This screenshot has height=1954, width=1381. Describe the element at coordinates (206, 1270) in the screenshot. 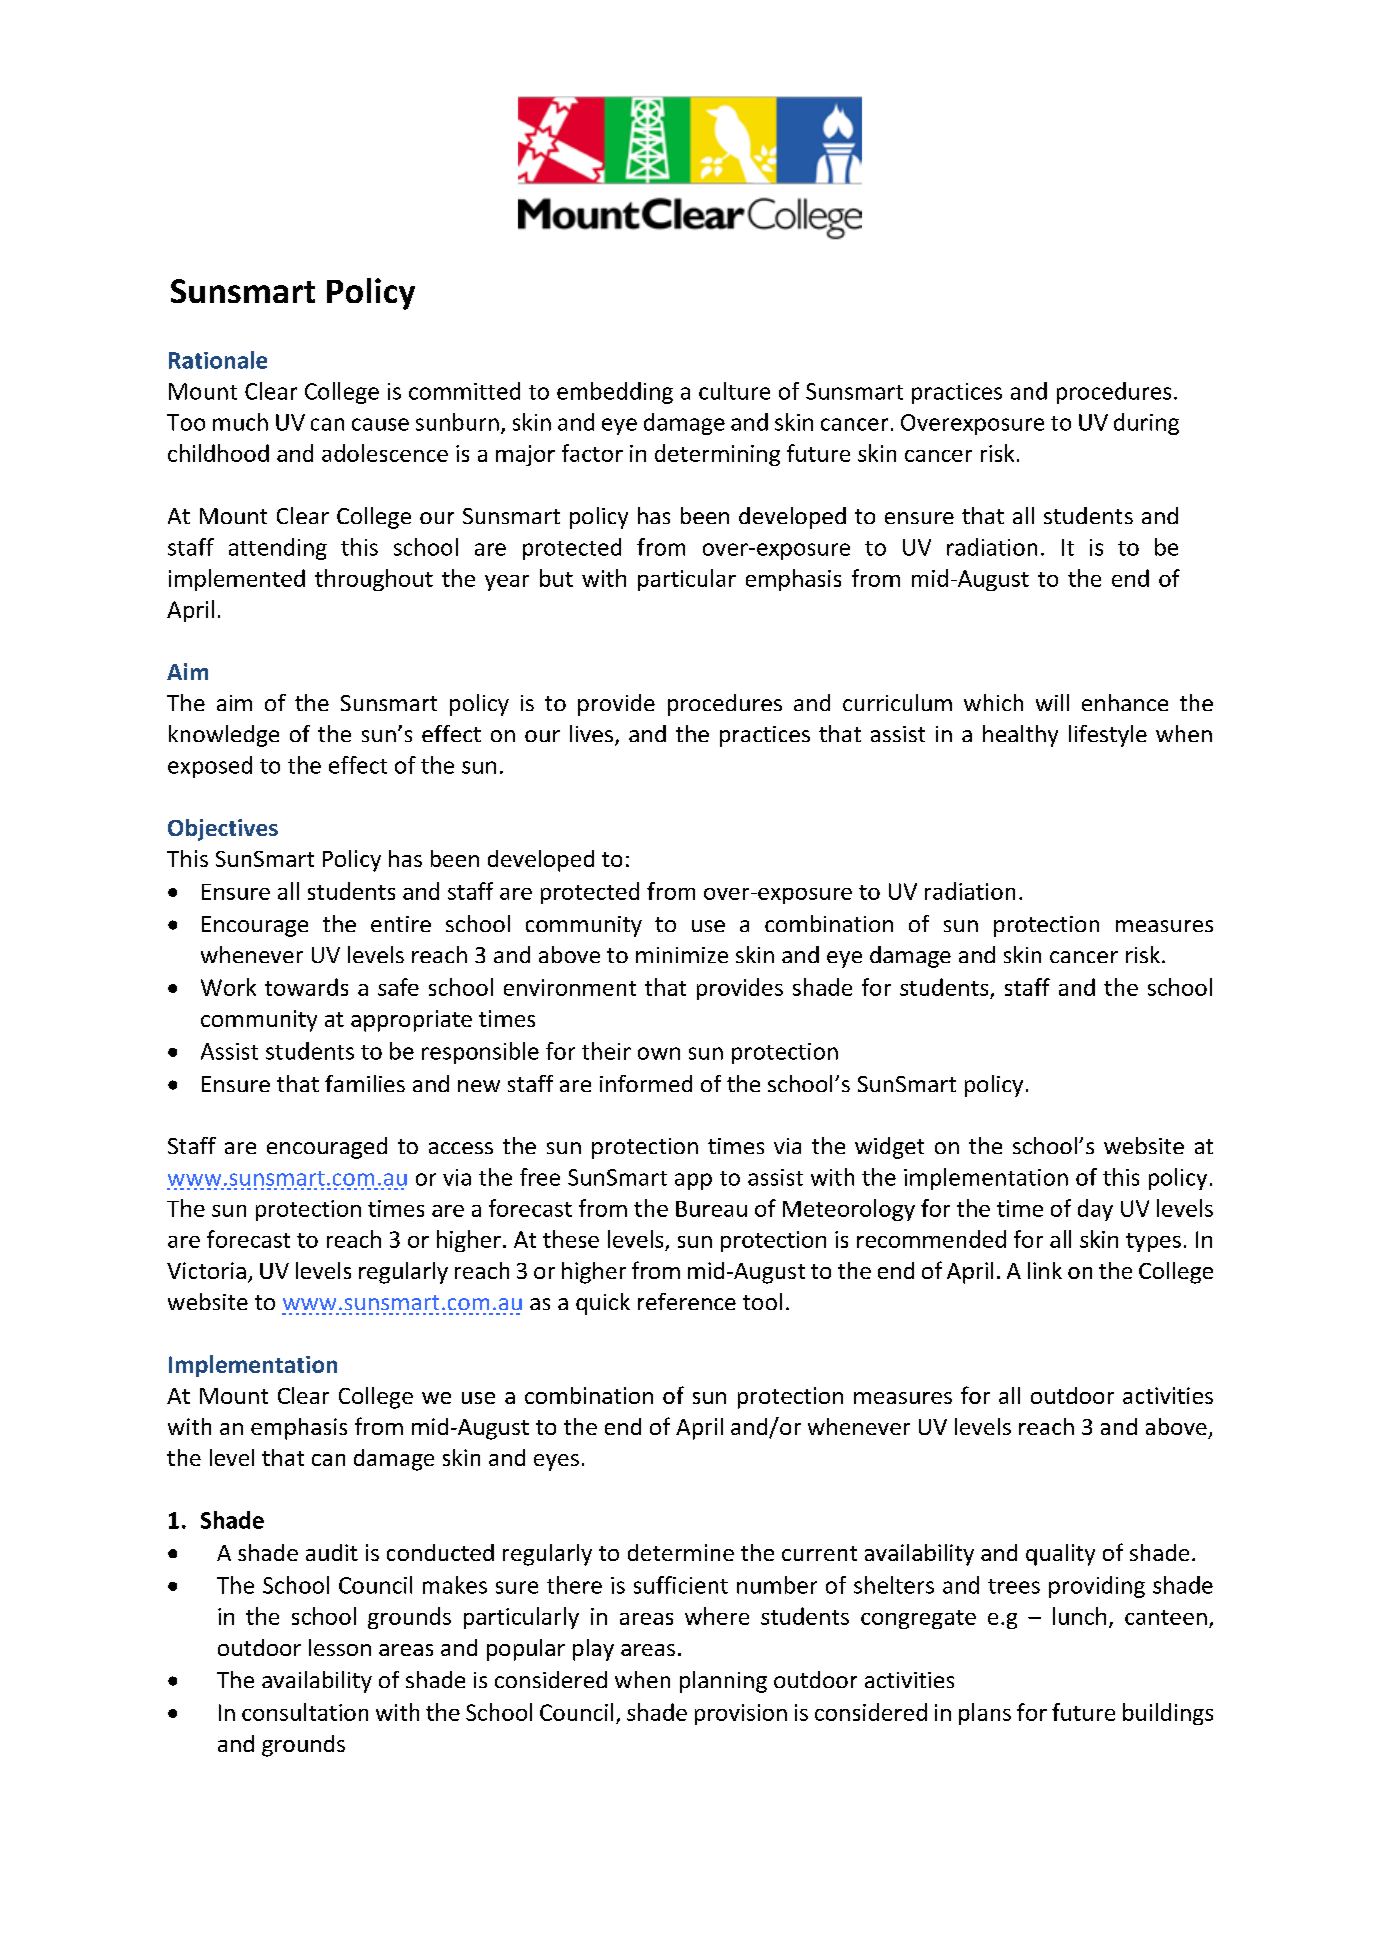

I see `Victoria` at that location.
